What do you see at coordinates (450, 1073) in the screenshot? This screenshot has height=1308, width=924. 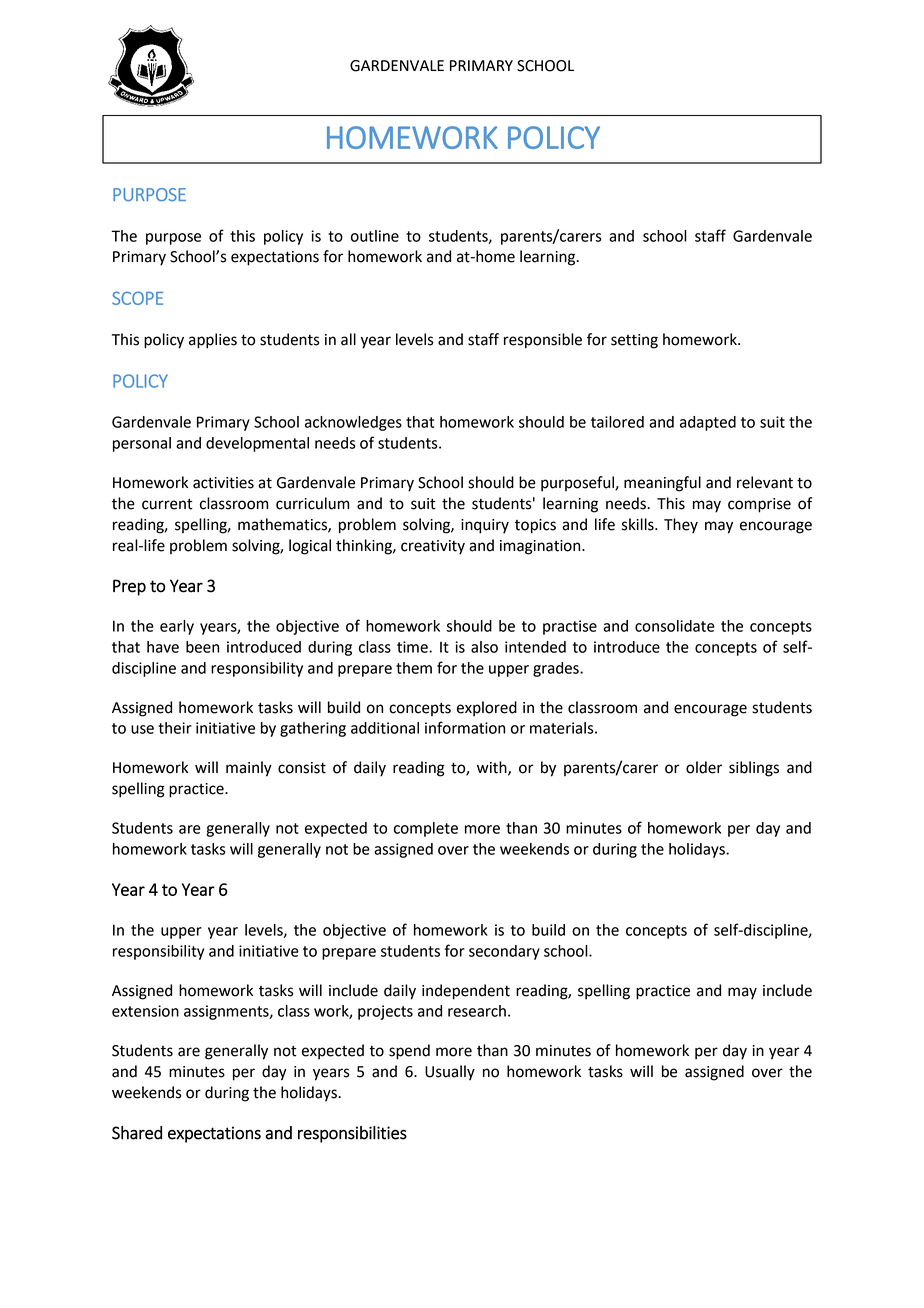 I see `Usually` at bounding box center [450, 1073].
